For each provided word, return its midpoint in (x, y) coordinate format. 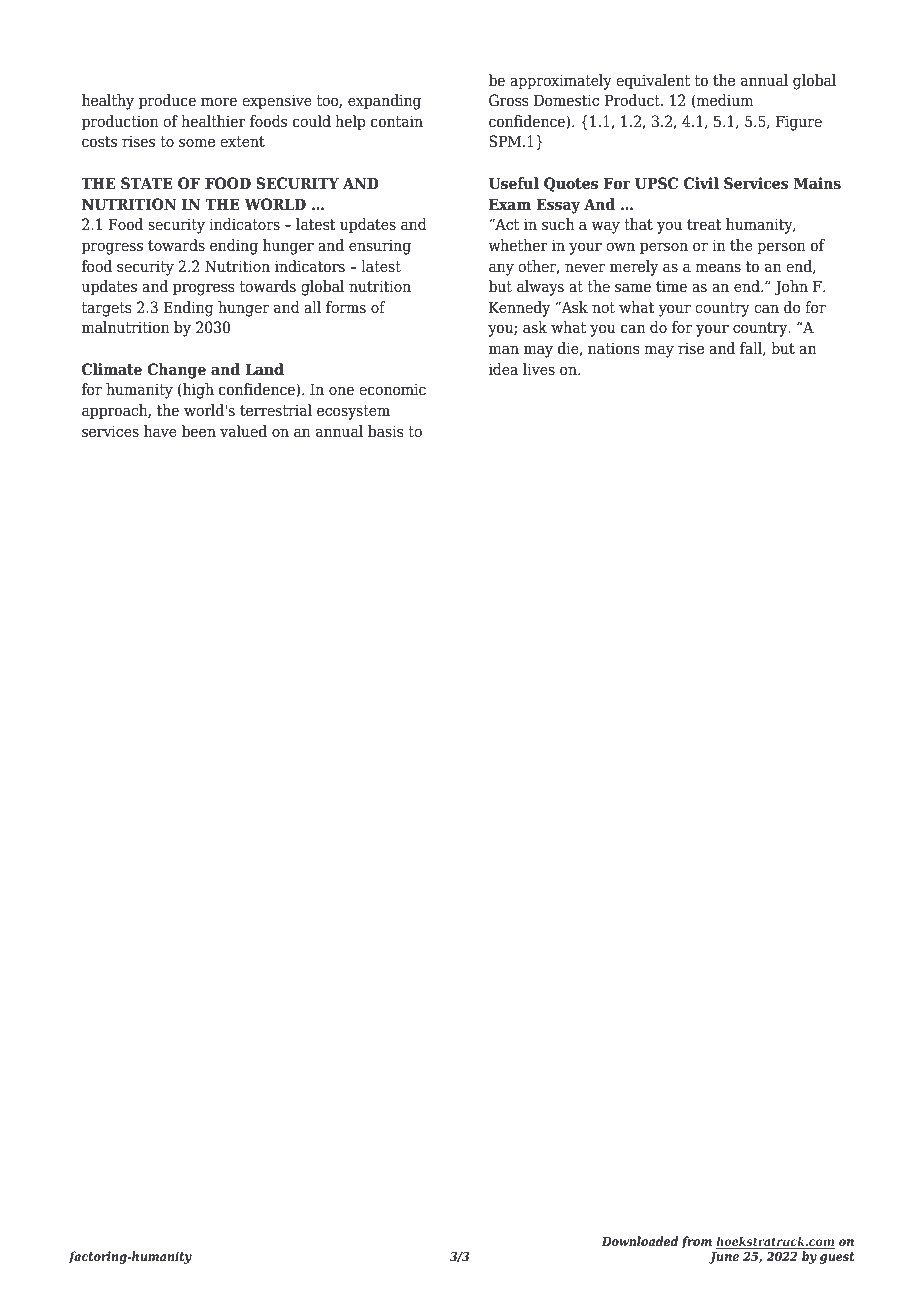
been (199, 431)
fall (752, 349)
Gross (508, 100)
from (697, 1242)
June (724, 1258)
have (160, 431)
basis (385, 431)
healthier (213, 121)
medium (724, 101)
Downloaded (640, 1241)
